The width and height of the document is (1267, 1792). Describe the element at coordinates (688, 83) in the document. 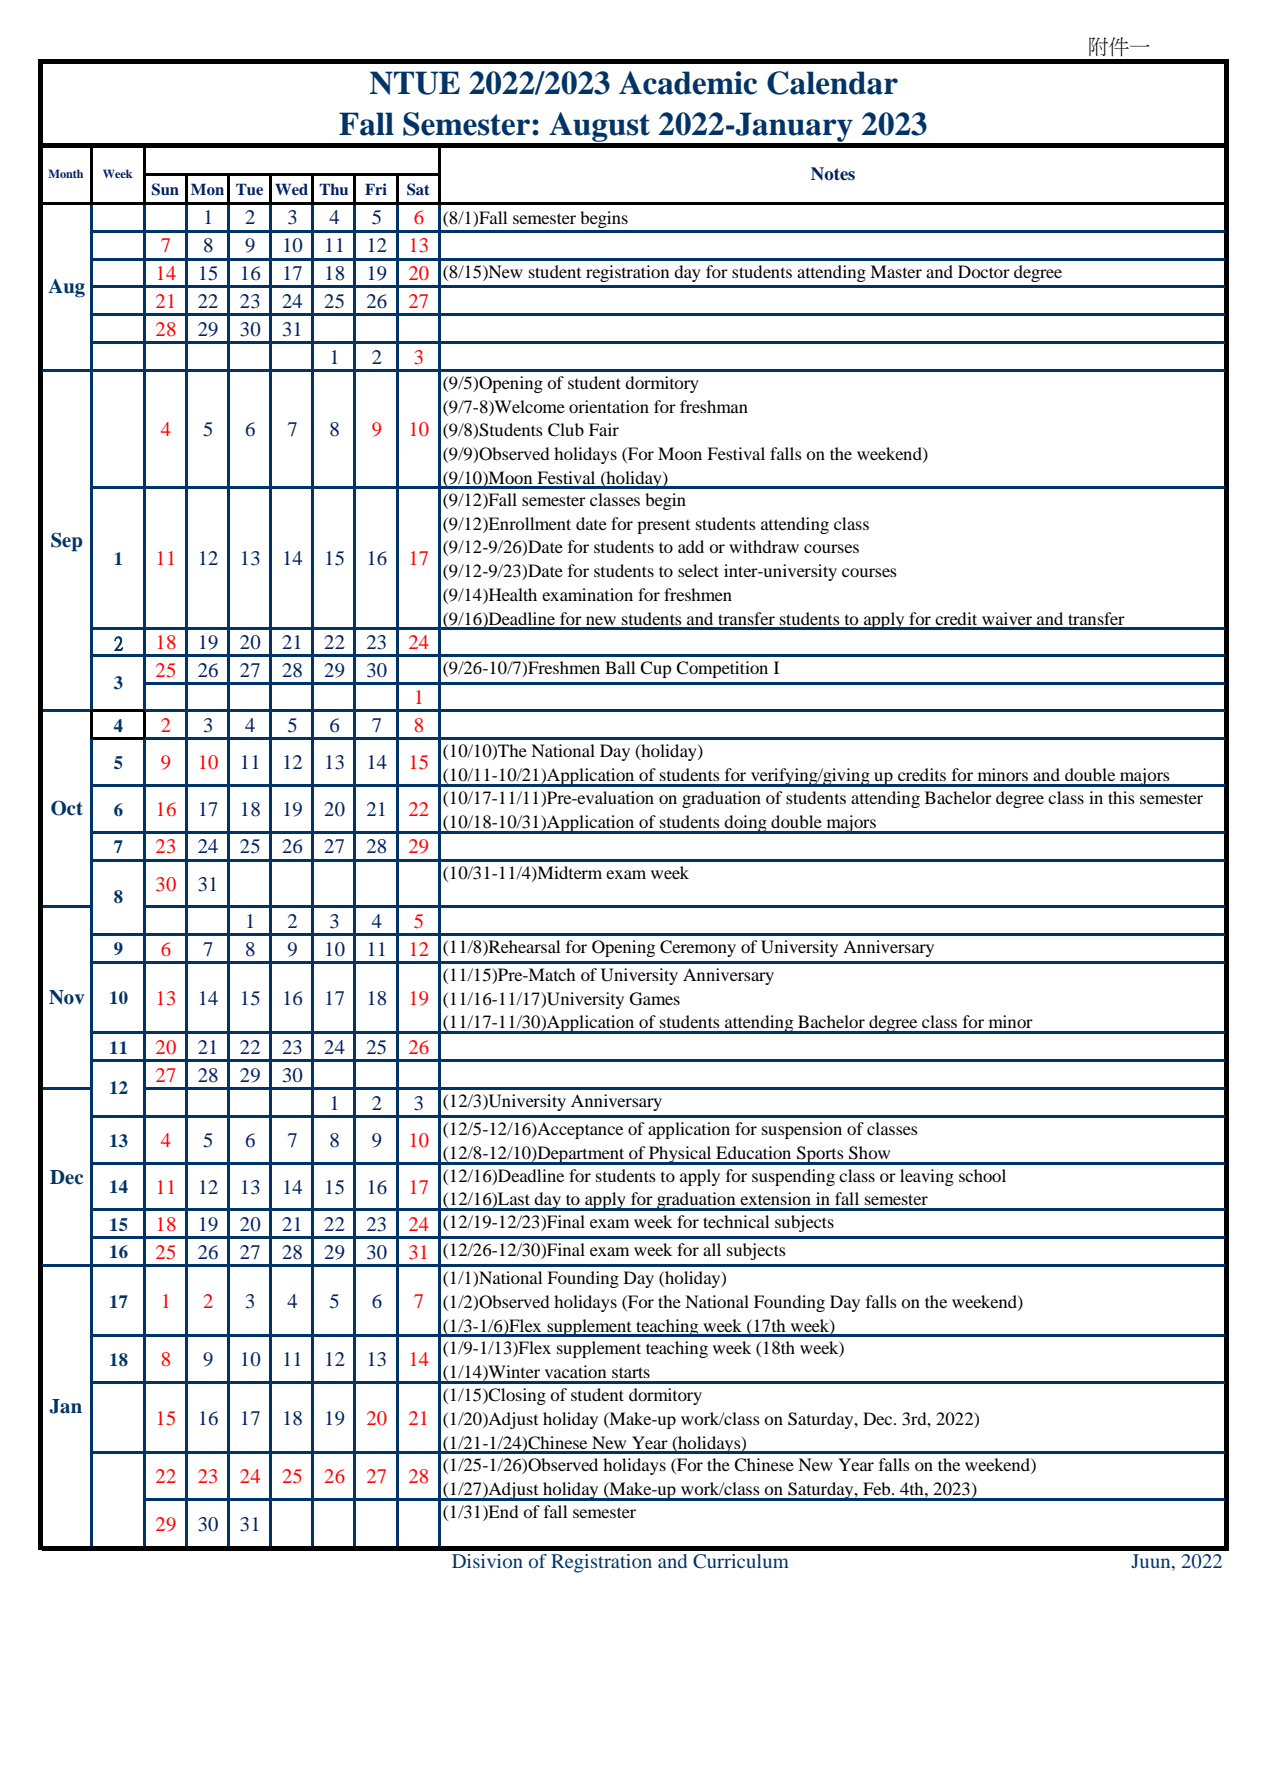

I see `Academic` at that location.
